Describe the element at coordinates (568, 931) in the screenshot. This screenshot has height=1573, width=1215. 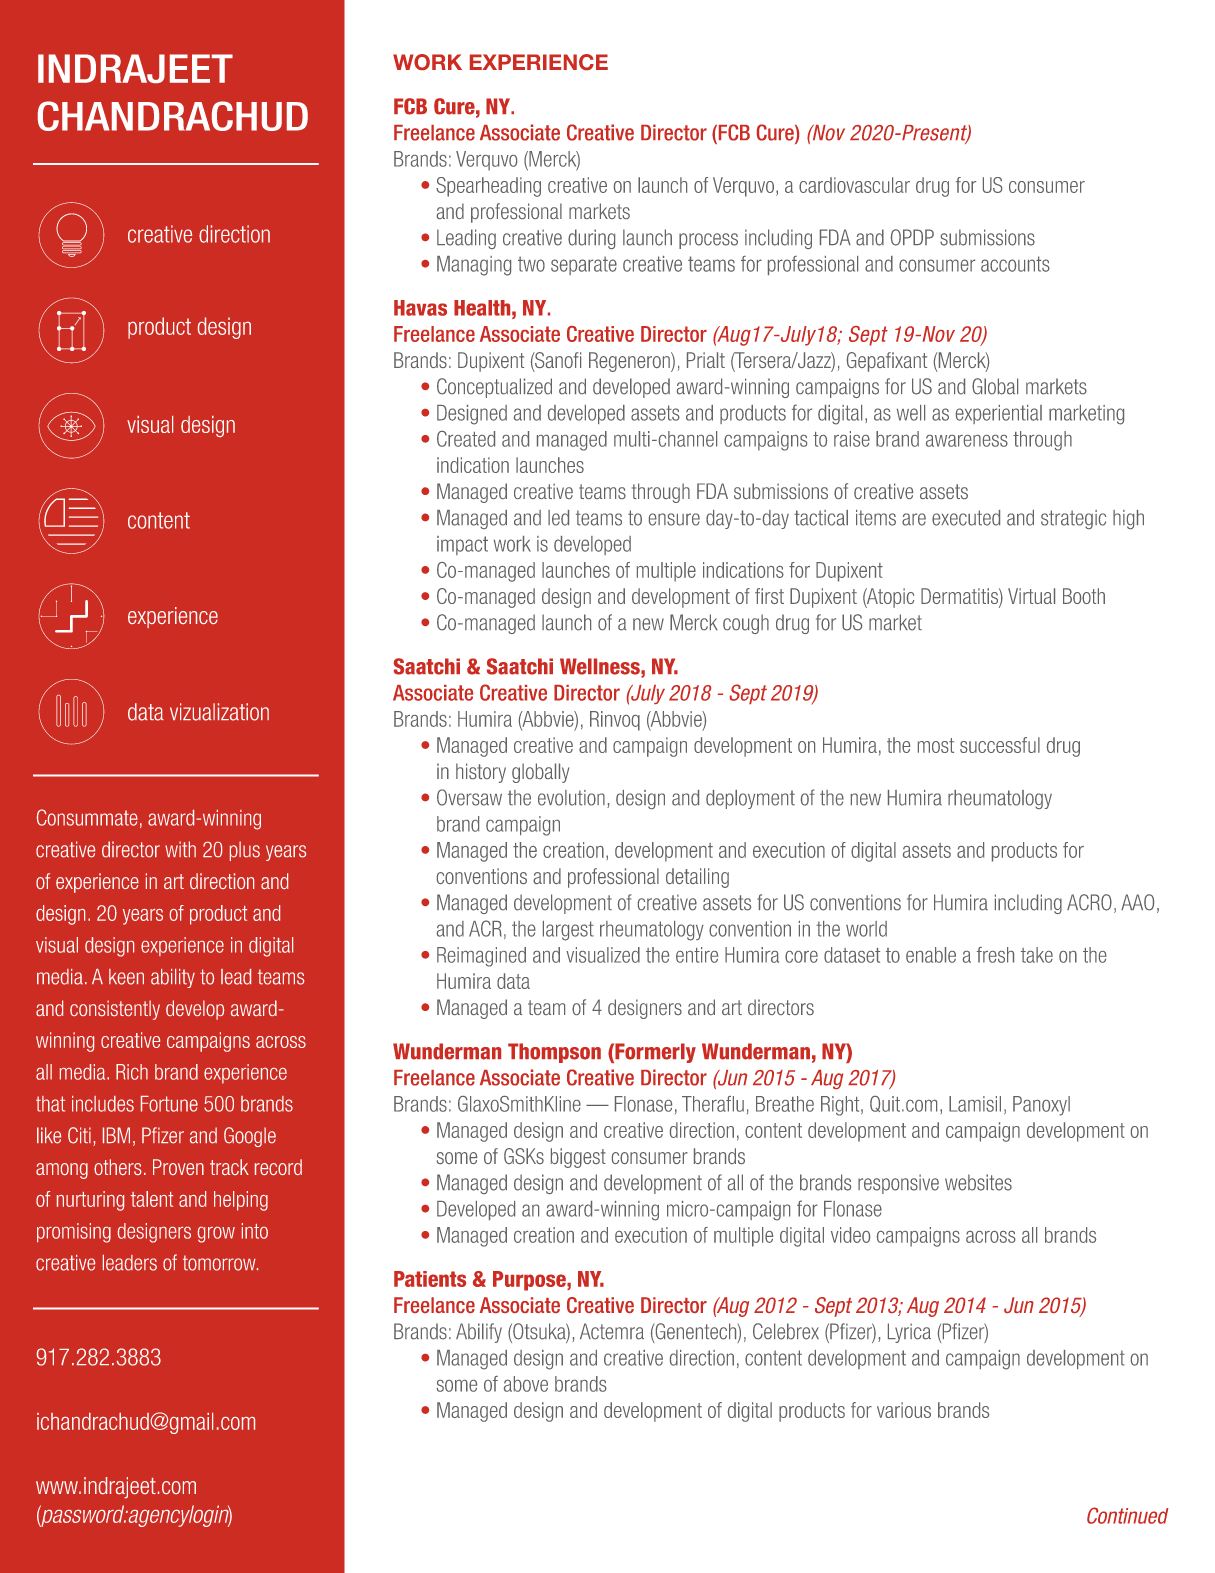
I see `largest` at that location.
